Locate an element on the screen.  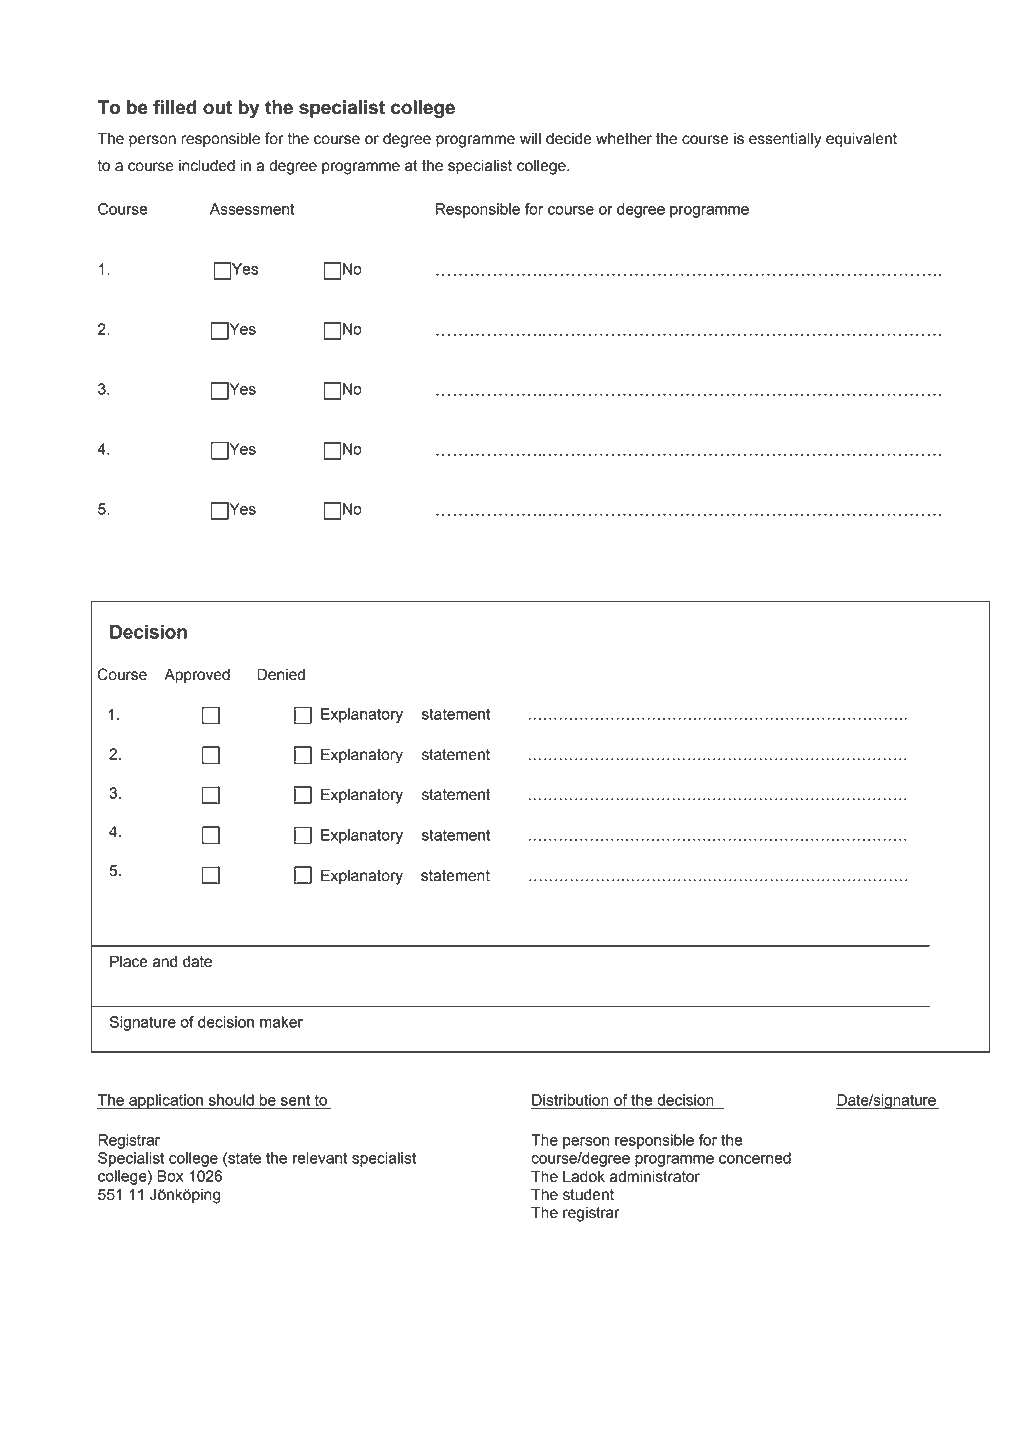
Box is located at coordinates (170, 1176).
